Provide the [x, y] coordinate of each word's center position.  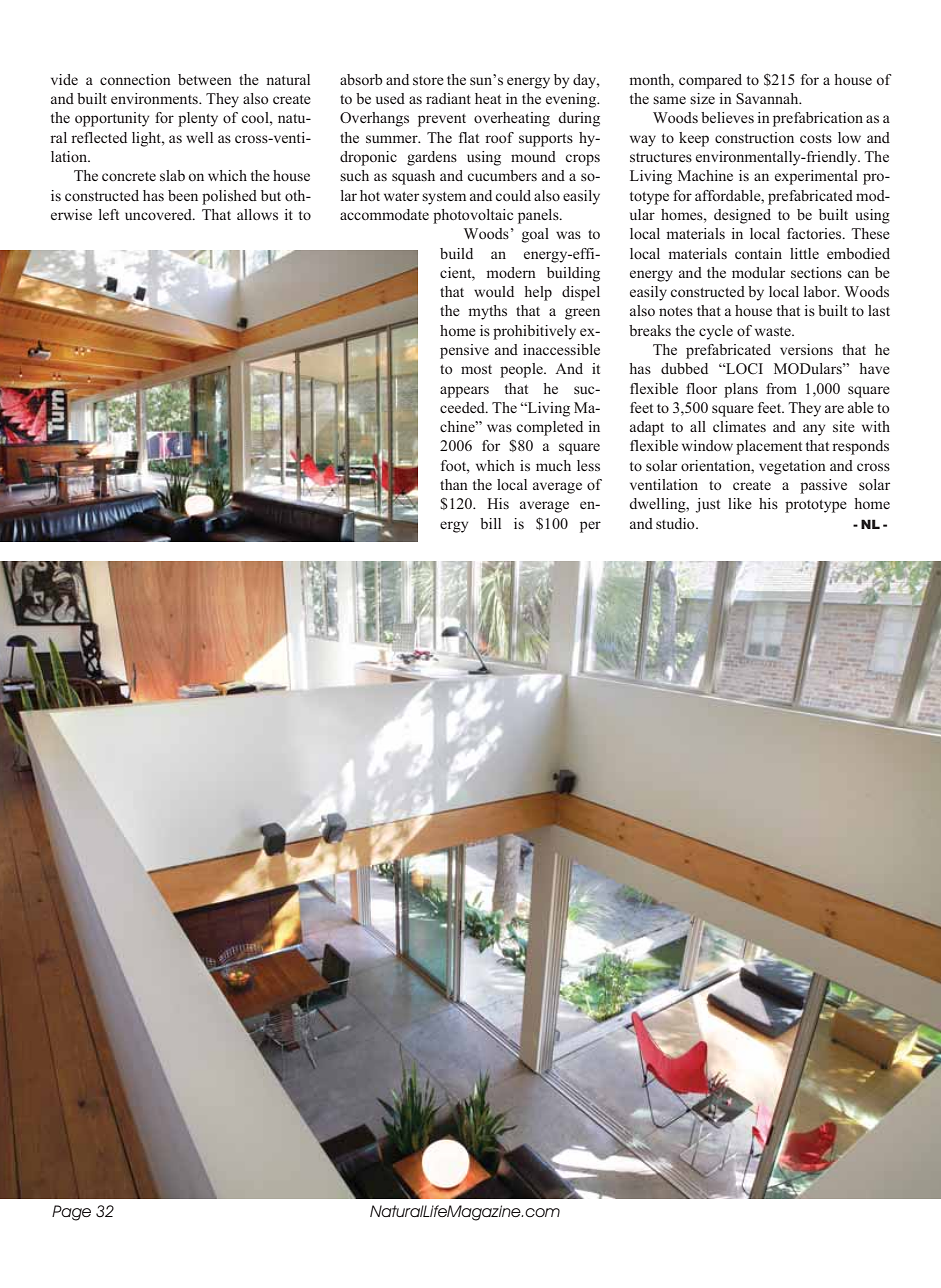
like [740, 503]
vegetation [792, 467]
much [553, 465]
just [707, 505]
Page [71, 1213]
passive [823, 486]
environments [155, 98]
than [454, 484]
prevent [442, 120]
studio [676, 523]
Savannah [768, 99]
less [588, 465]
